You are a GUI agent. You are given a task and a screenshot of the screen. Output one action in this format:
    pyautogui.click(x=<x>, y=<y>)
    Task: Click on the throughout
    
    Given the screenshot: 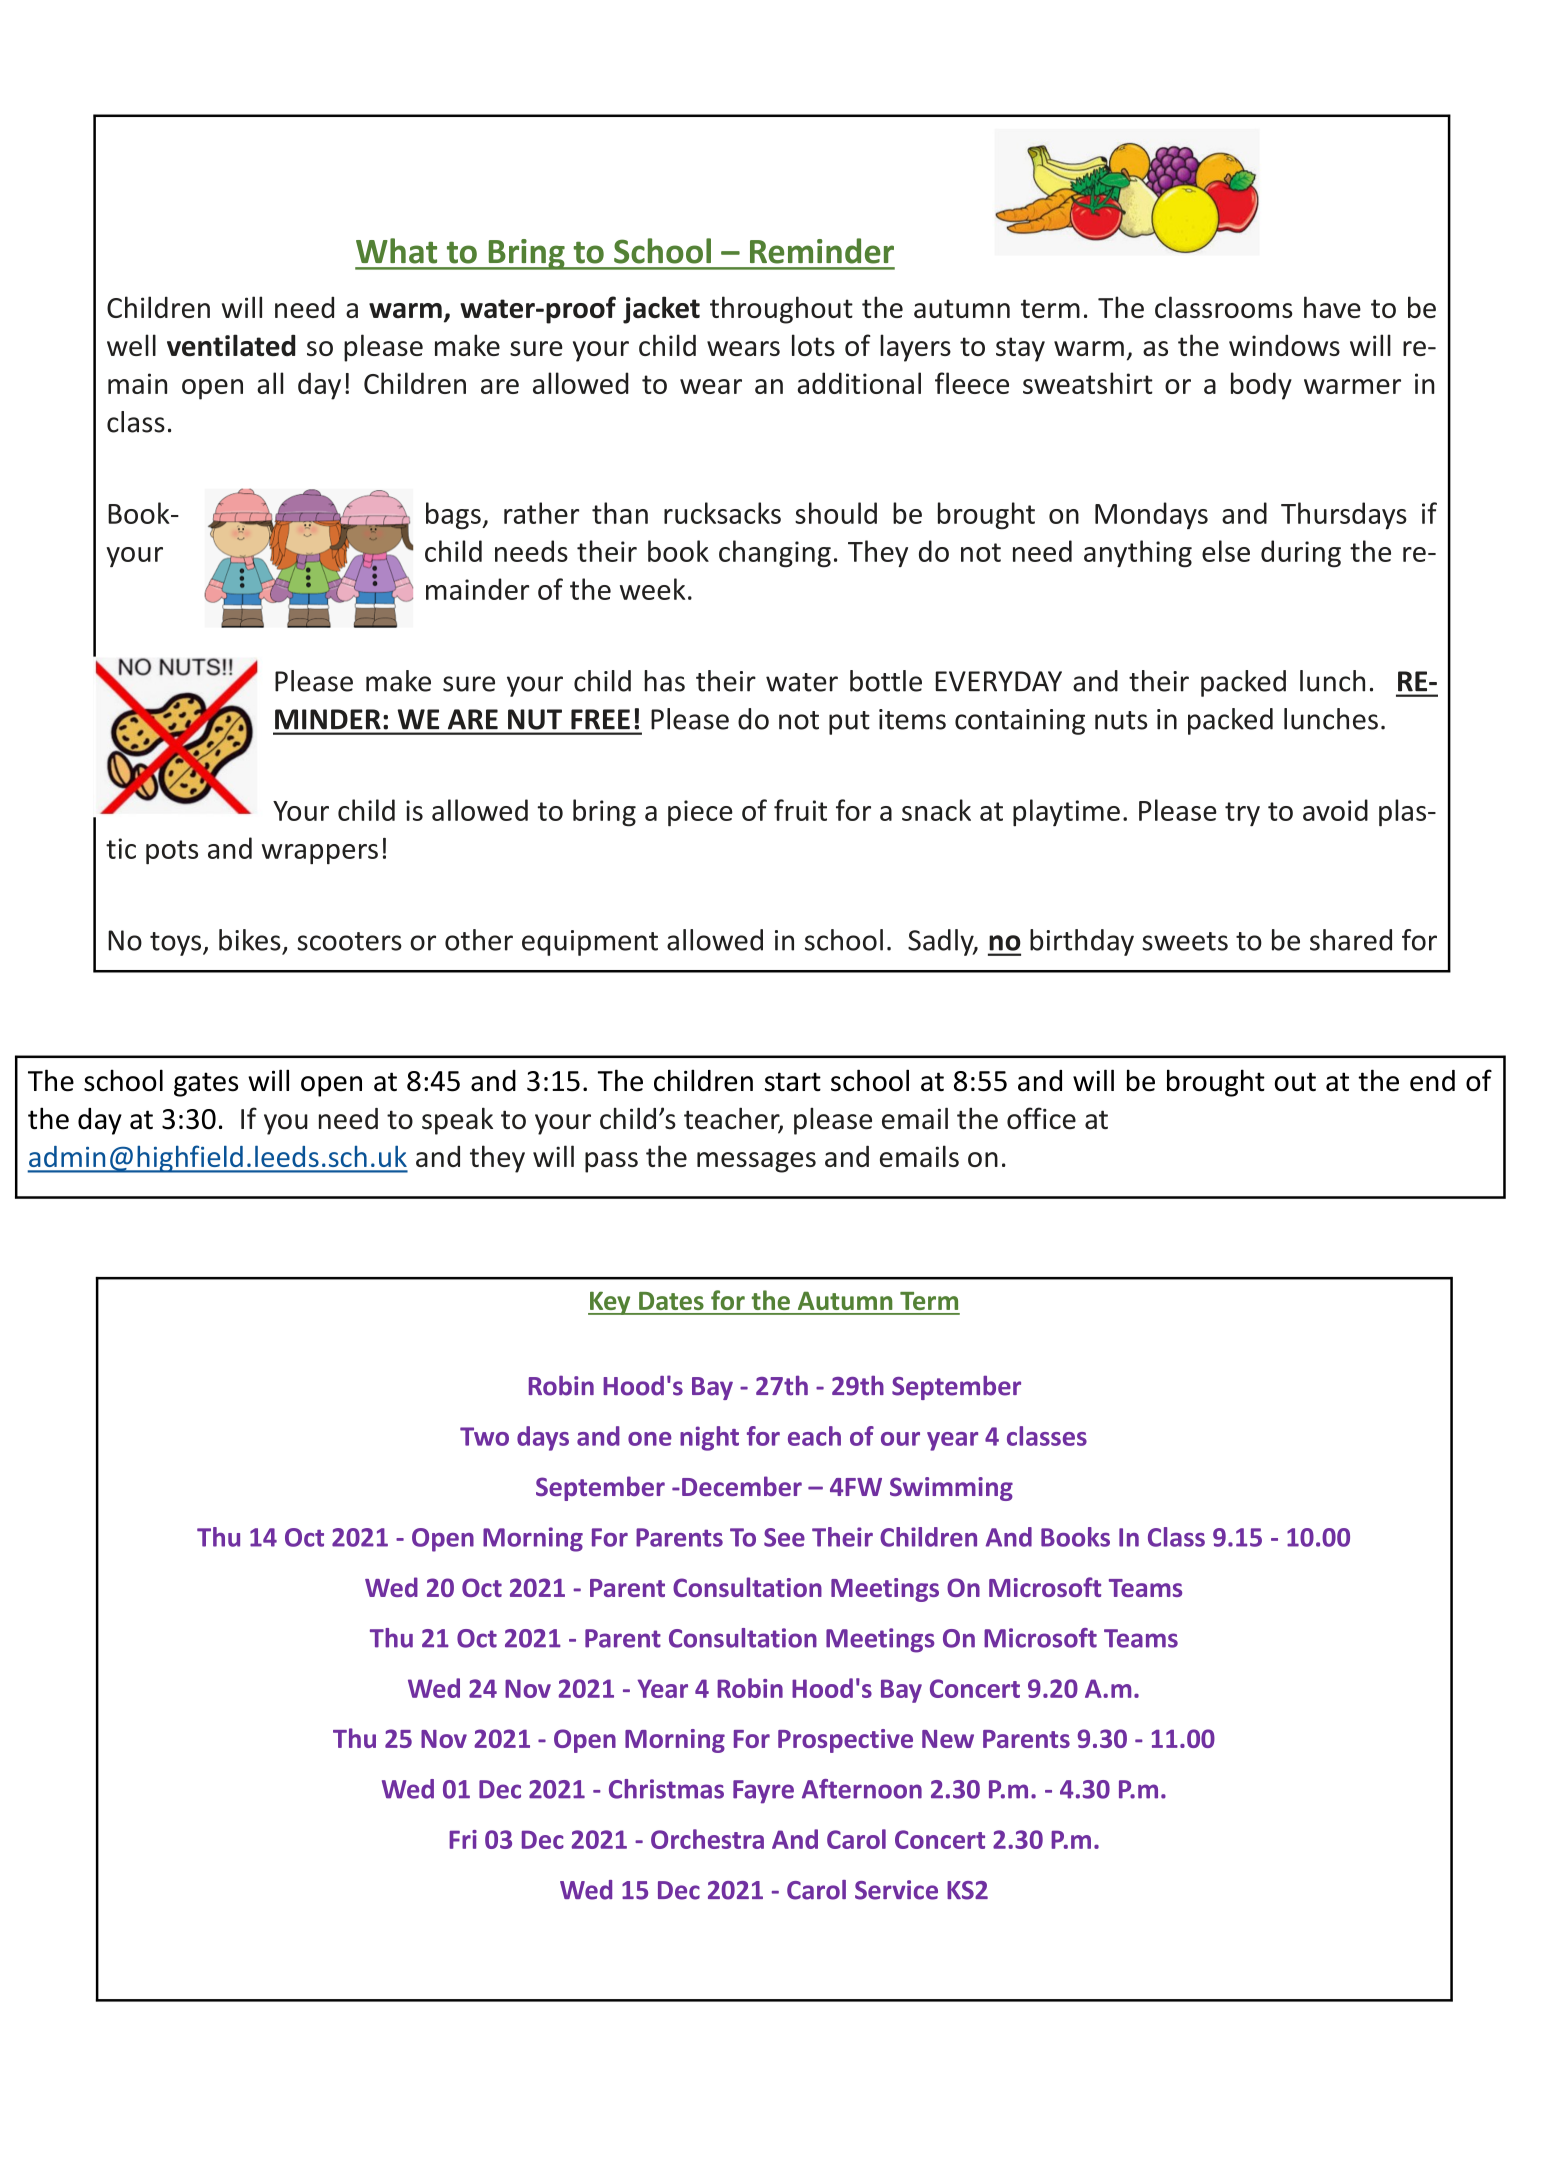 What is the action you would take?
    pyautogui.click(x=781, y=310)
